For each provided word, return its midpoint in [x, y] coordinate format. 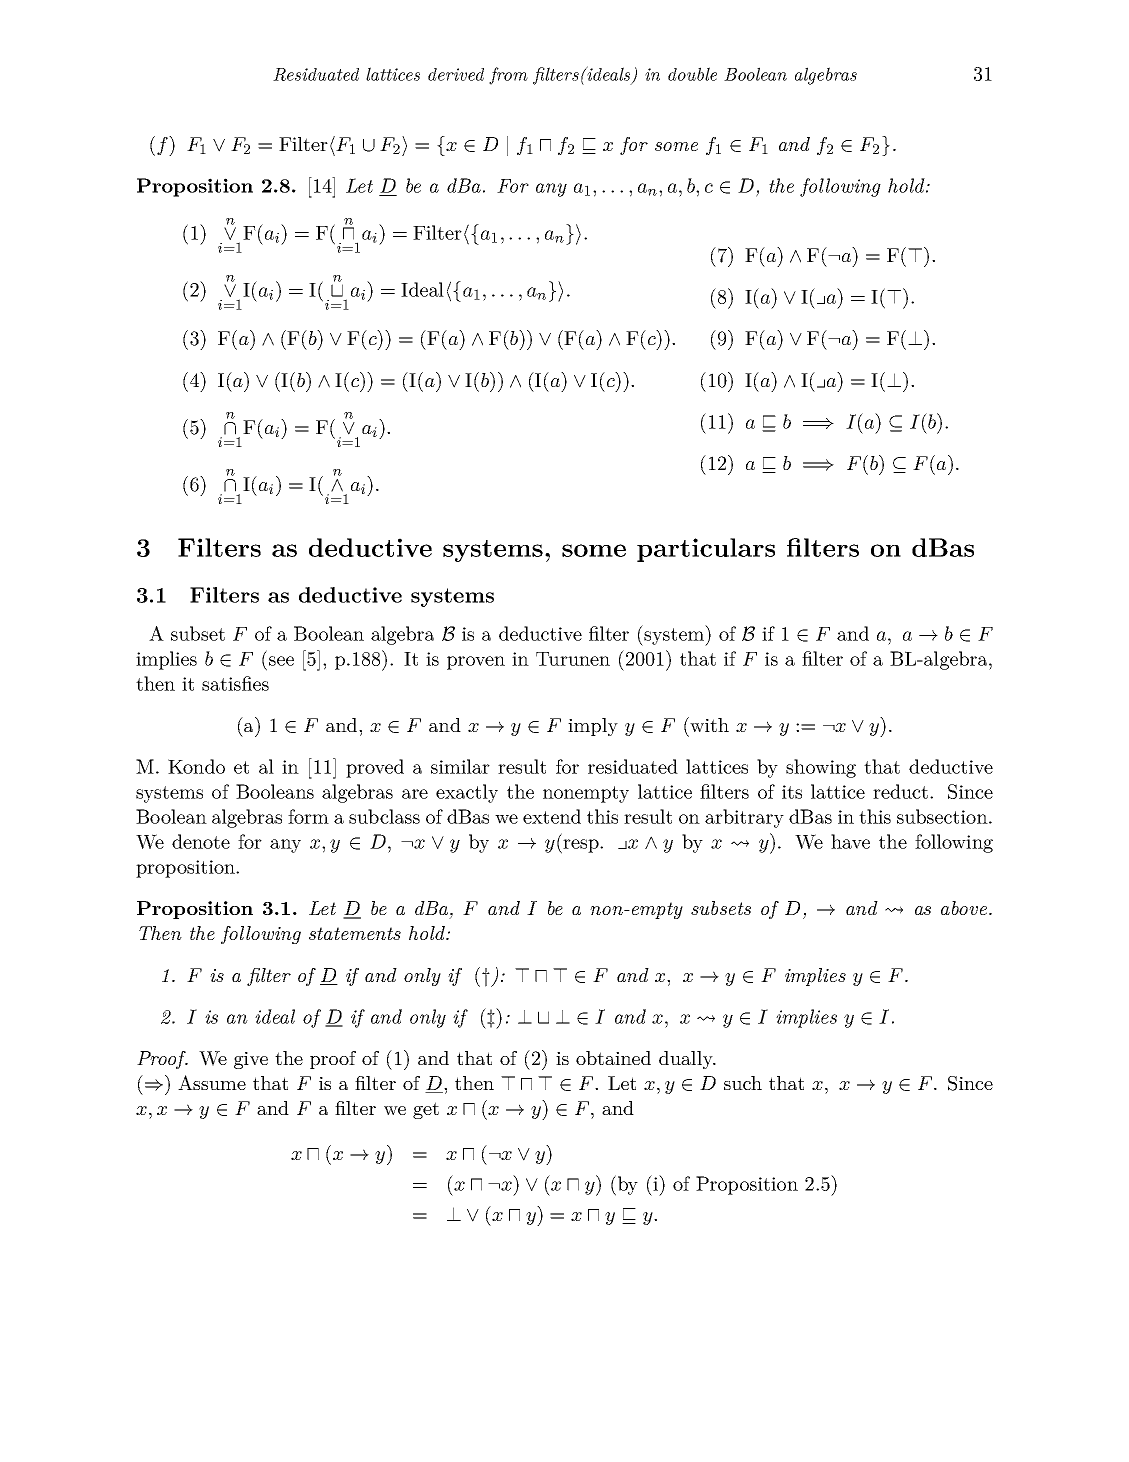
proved [375, 768]
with [708, 724]
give [251, 1060]
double [692, 74]
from [508, 76]
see [281, 661]
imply [593, 727]
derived [456, 74]
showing [821, 768]
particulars [706, 550]
